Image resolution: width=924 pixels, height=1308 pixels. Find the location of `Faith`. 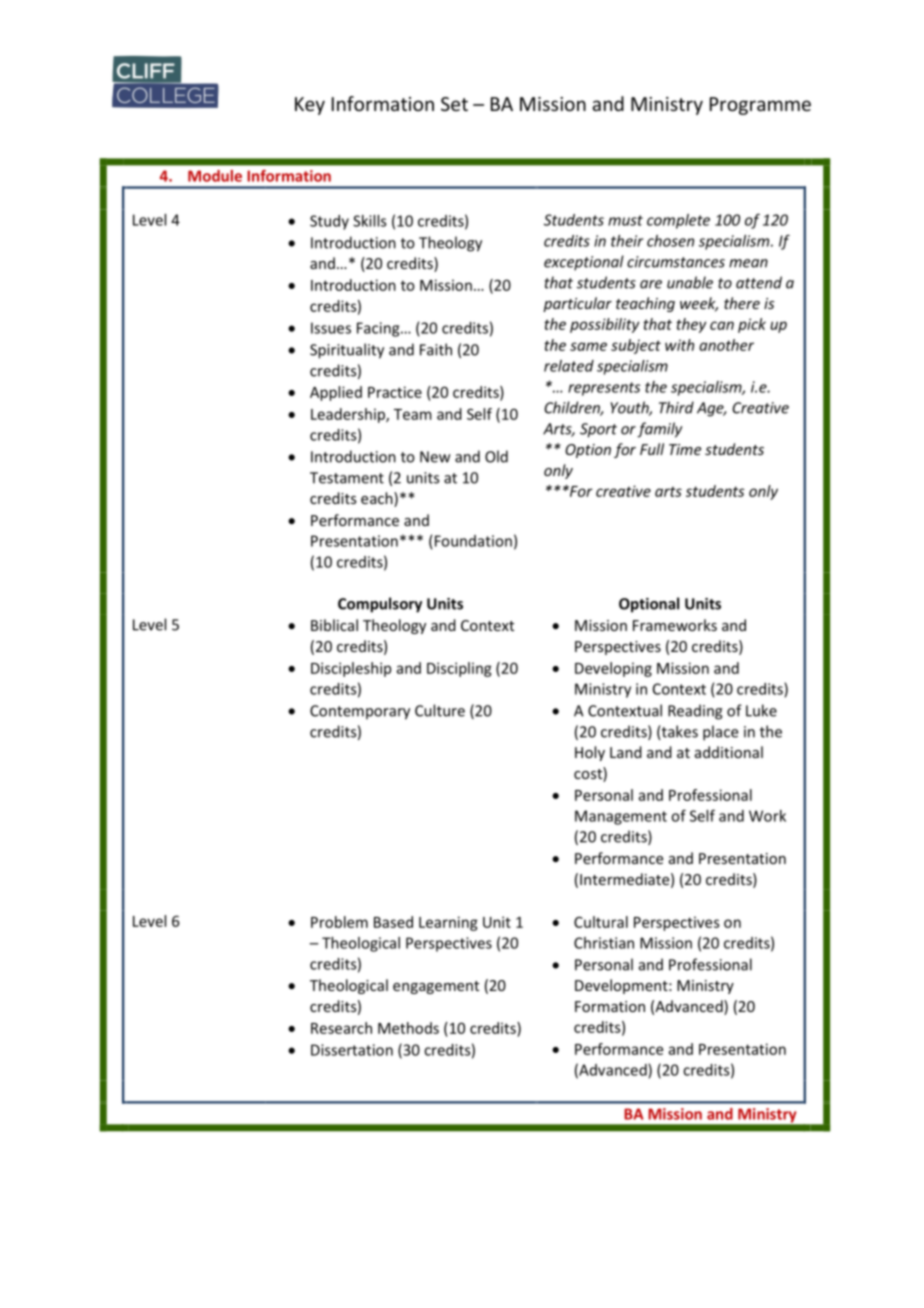

Faith is located at coordinates (436, 349).
